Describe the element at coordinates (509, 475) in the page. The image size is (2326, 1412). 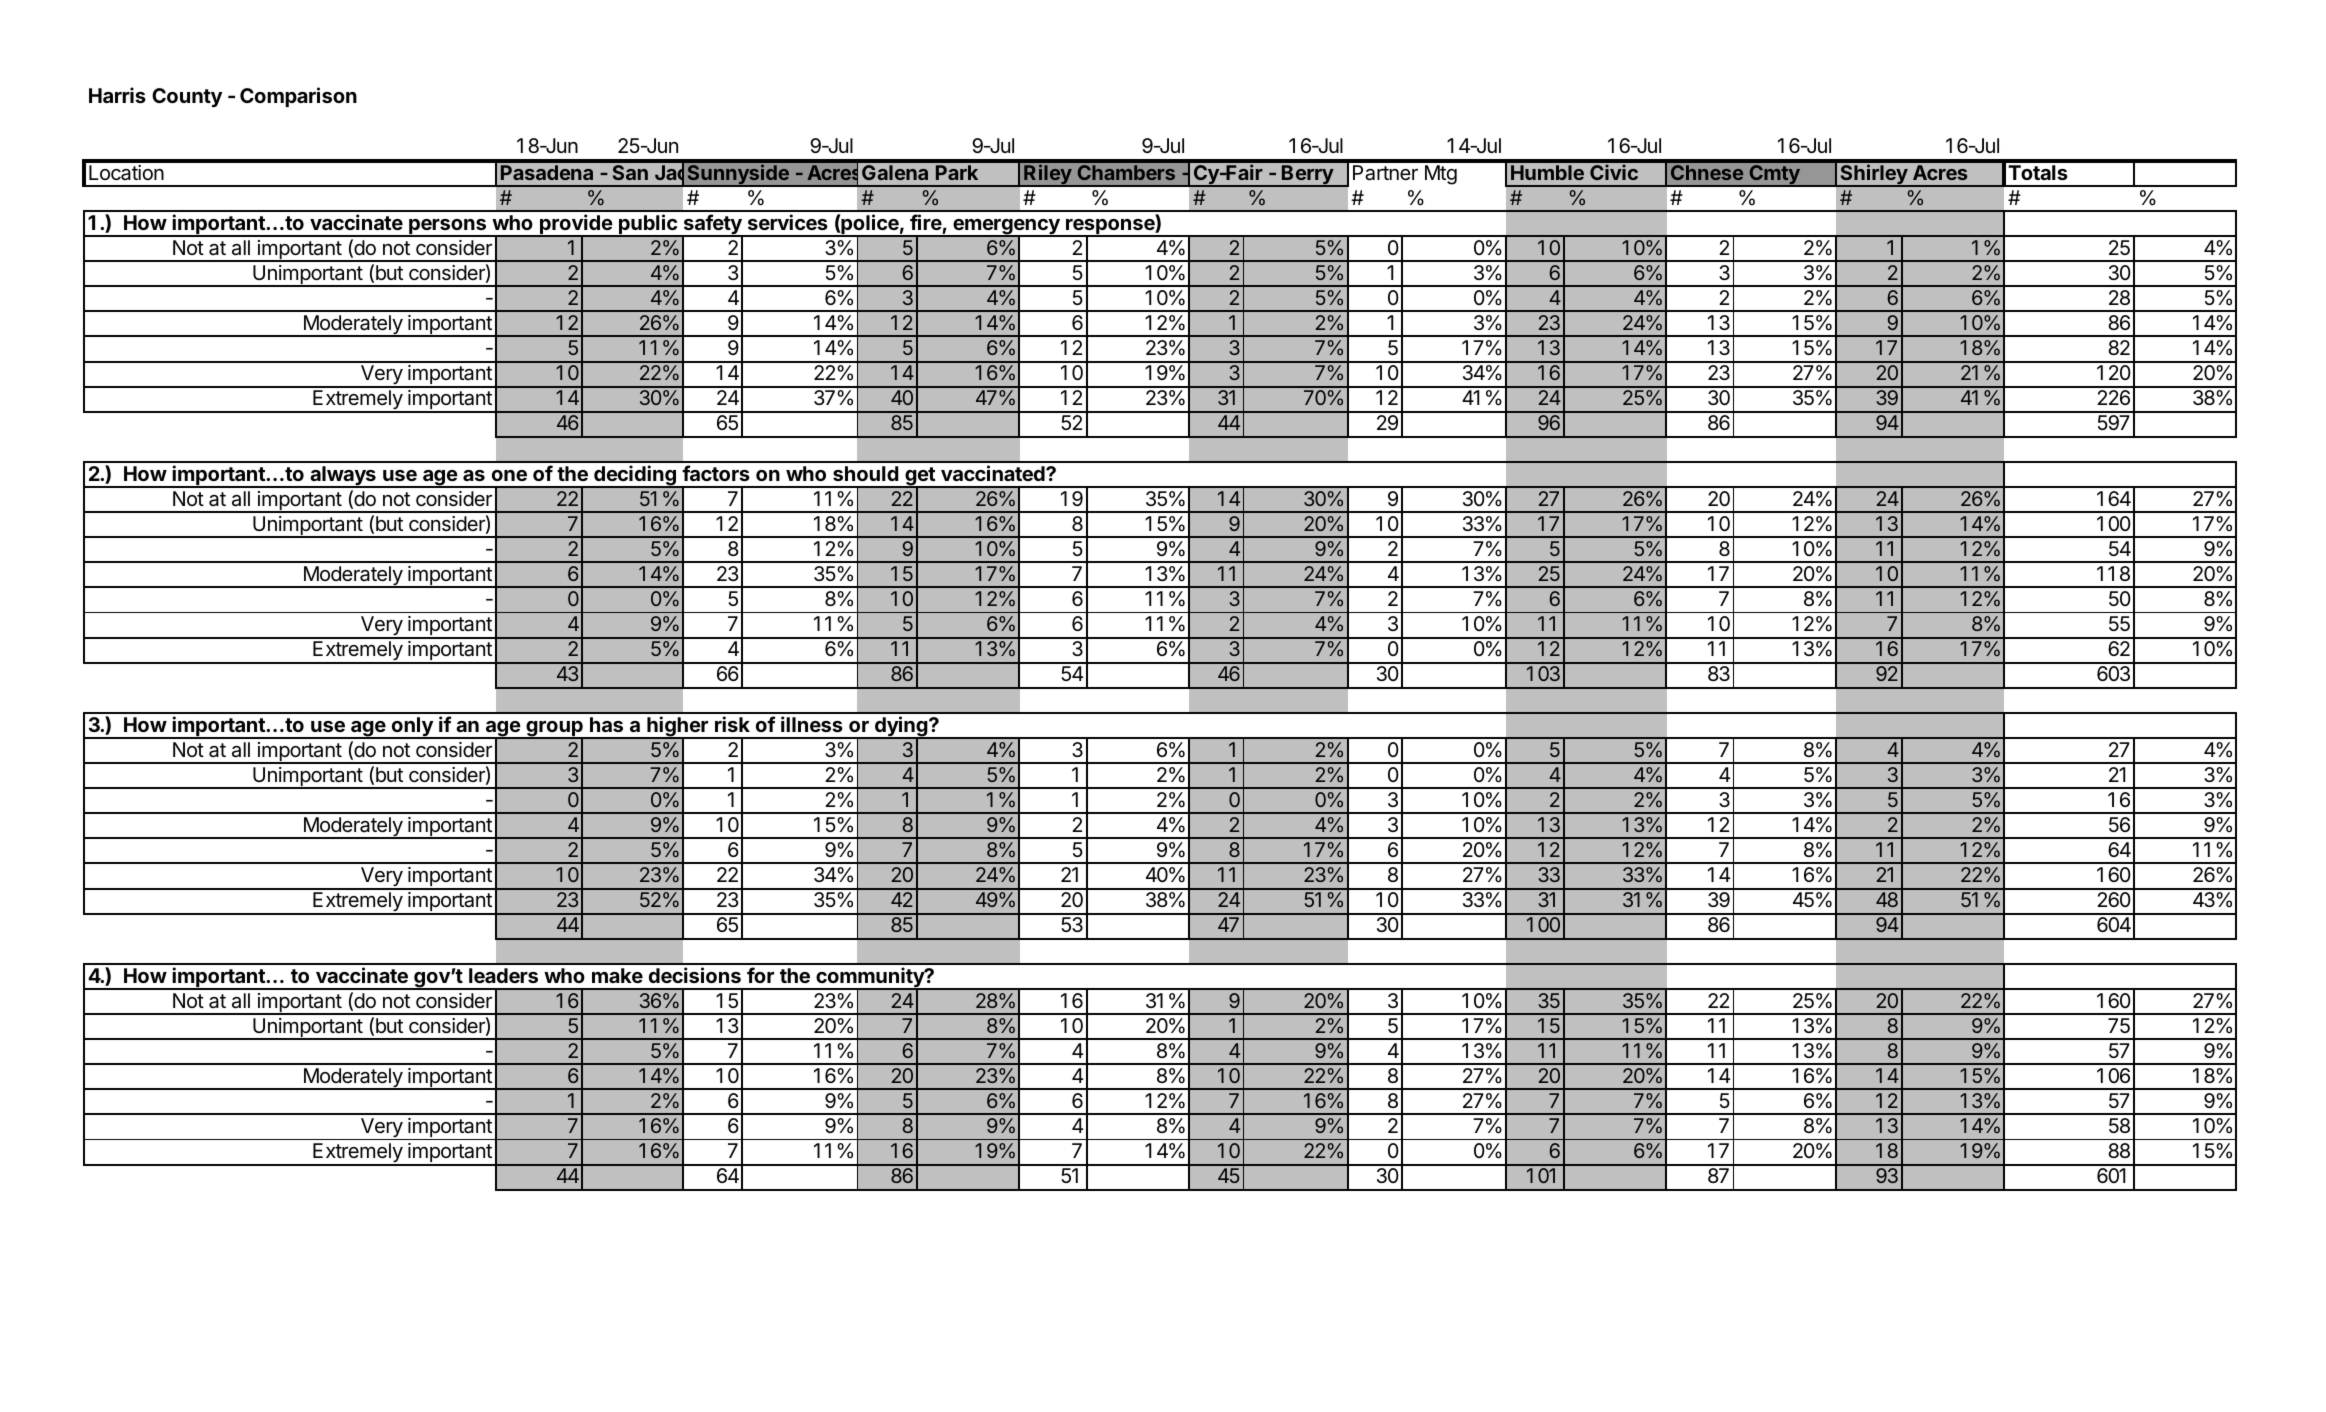
I see `one` at that location.
